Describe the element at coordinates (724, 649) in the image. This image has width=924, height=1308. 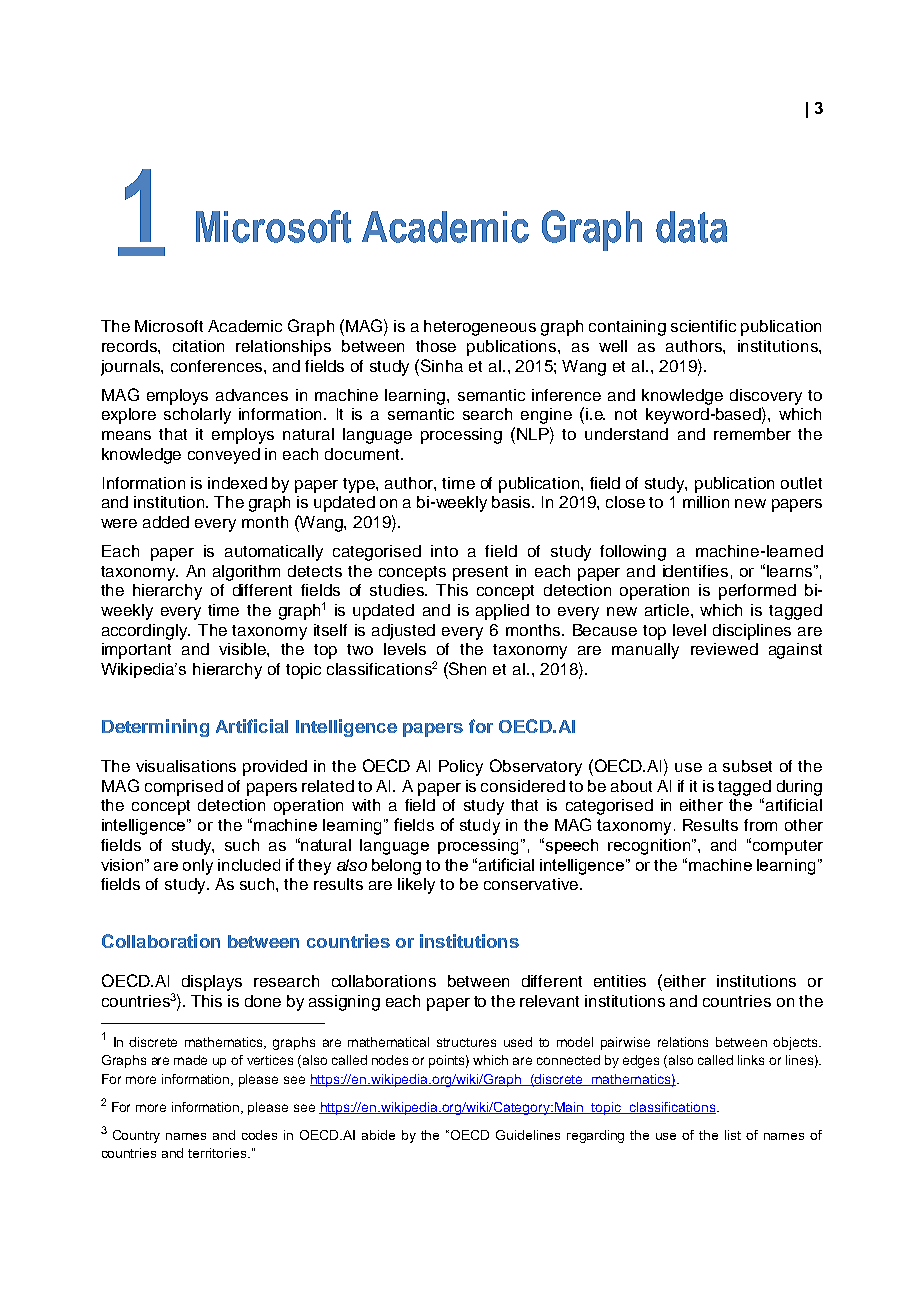
I see `reviewed` at that location.
